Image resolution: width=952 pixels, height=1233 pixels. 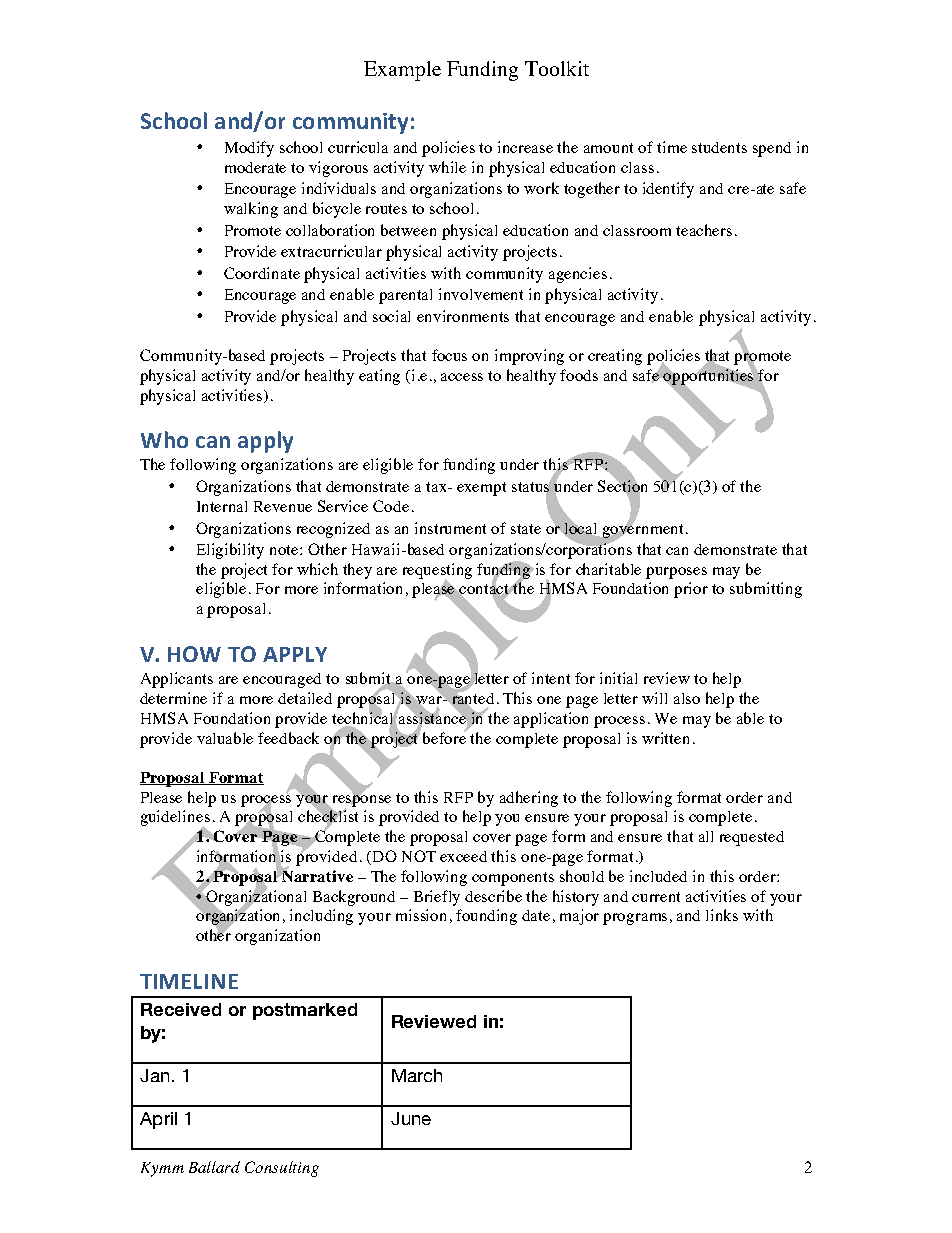 What do you see at coordinates (691, 590) in the screenshot?
I see `prior` at bounding box center [691, 590].
